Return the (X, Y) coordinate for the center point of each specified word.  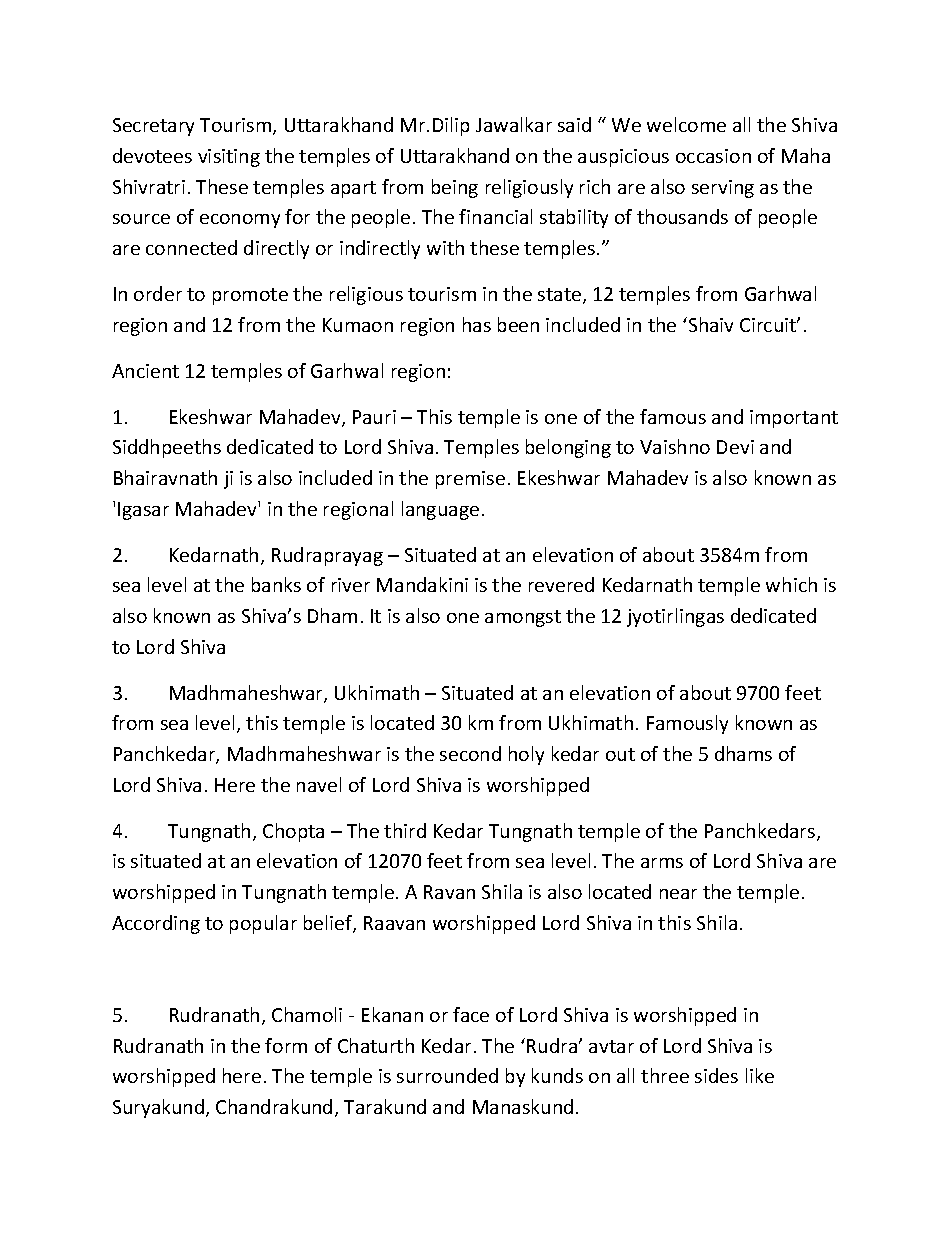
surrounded (447, 1075)
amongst (523, 618)
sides (716, 1075)
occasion (713, 156)
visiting (229, 158)
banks (276, 584)
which (791, 584)
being (455, 188)
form (286, 1045)
